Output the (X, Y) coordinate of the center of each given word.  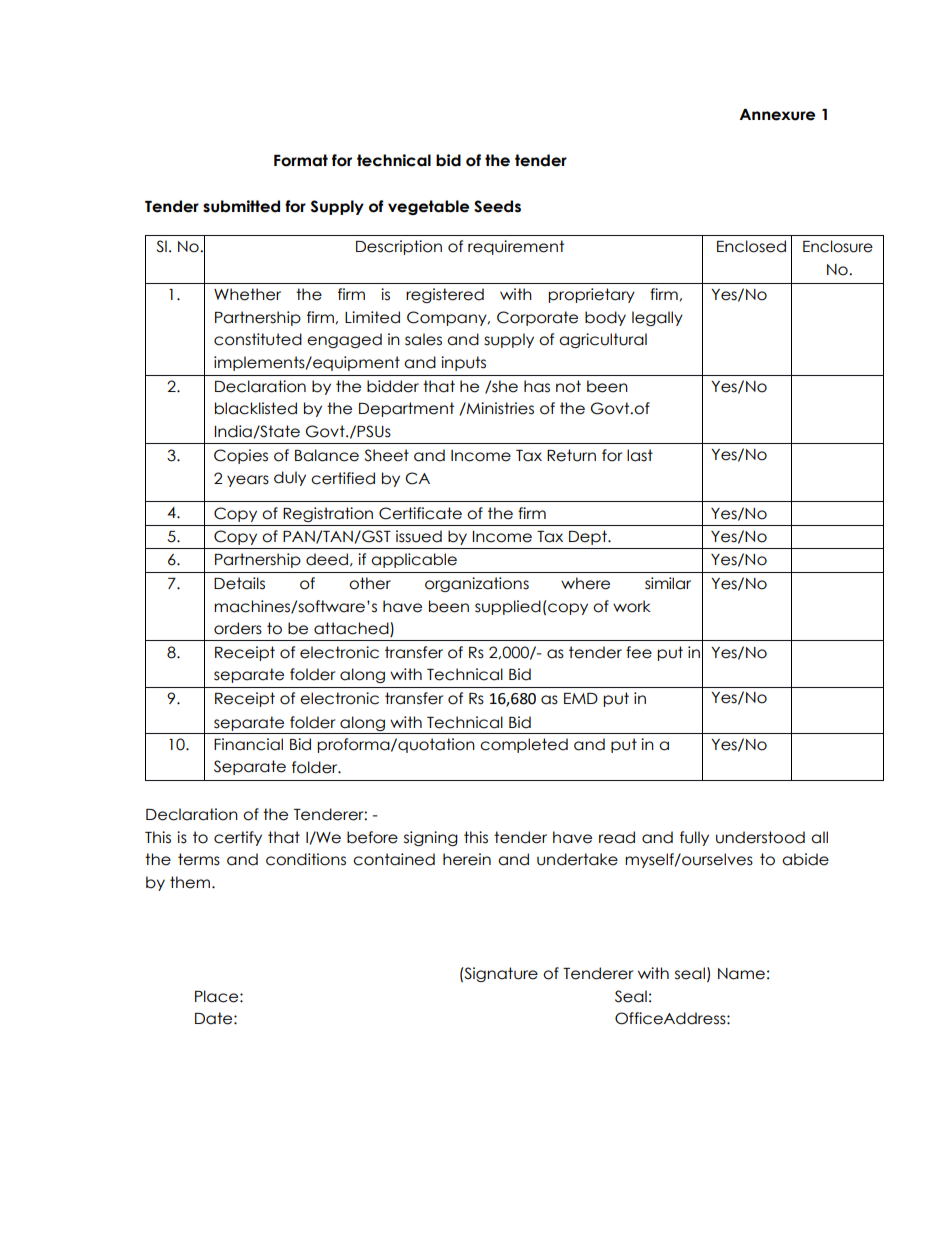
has (537, 386)
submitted (241, 206)
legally (657, 318)
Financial (248, 744)
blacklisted (256, 408)
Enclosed (751, 246)
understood (760, 837)
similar (668, 583)
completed (524, 745)
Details (239, 583)
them (190, 882)
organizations (477, 584)
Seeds (497, 206)
